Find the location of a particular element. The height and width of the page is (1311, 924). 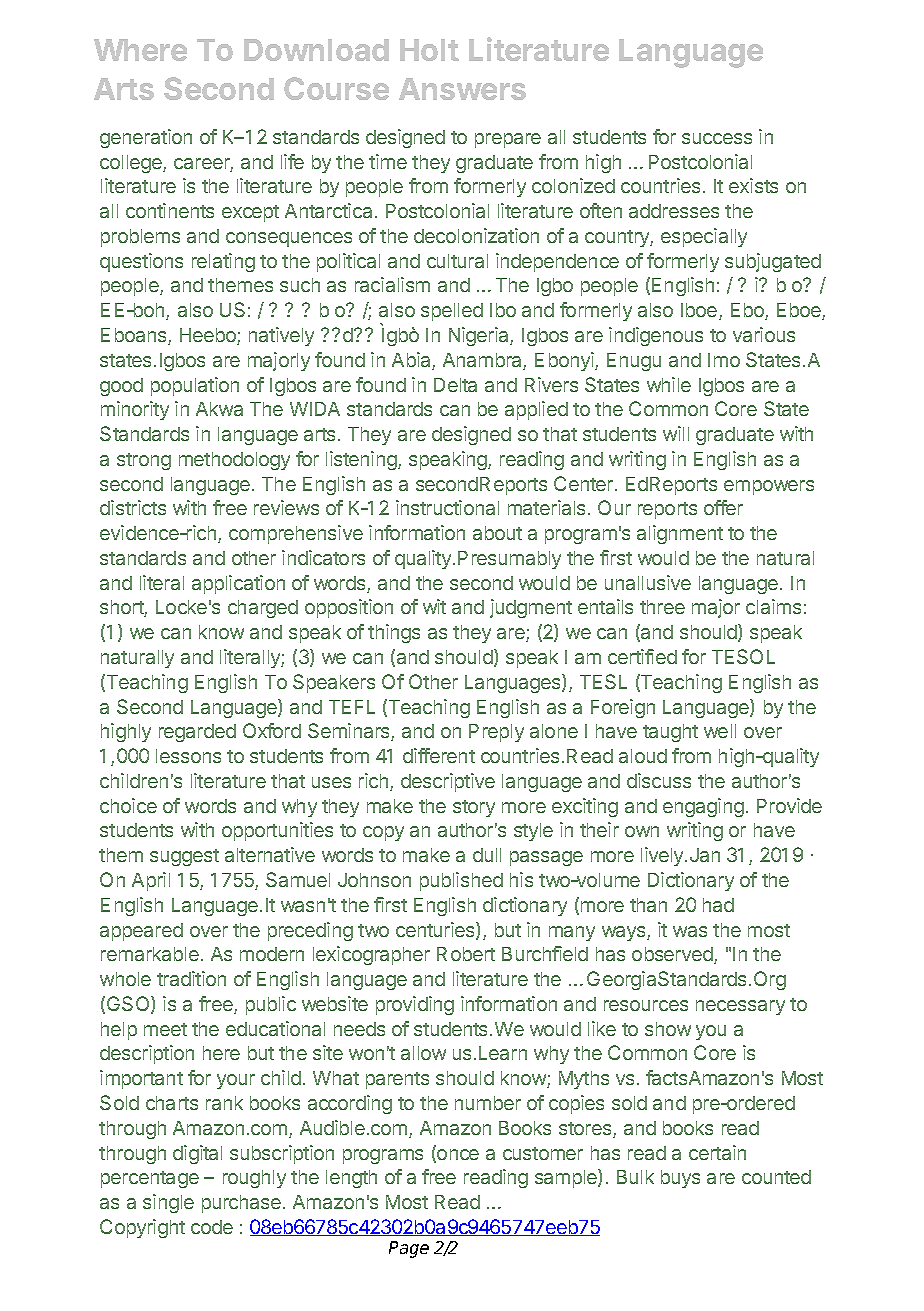

code is located at coordinates (212, 1227).
